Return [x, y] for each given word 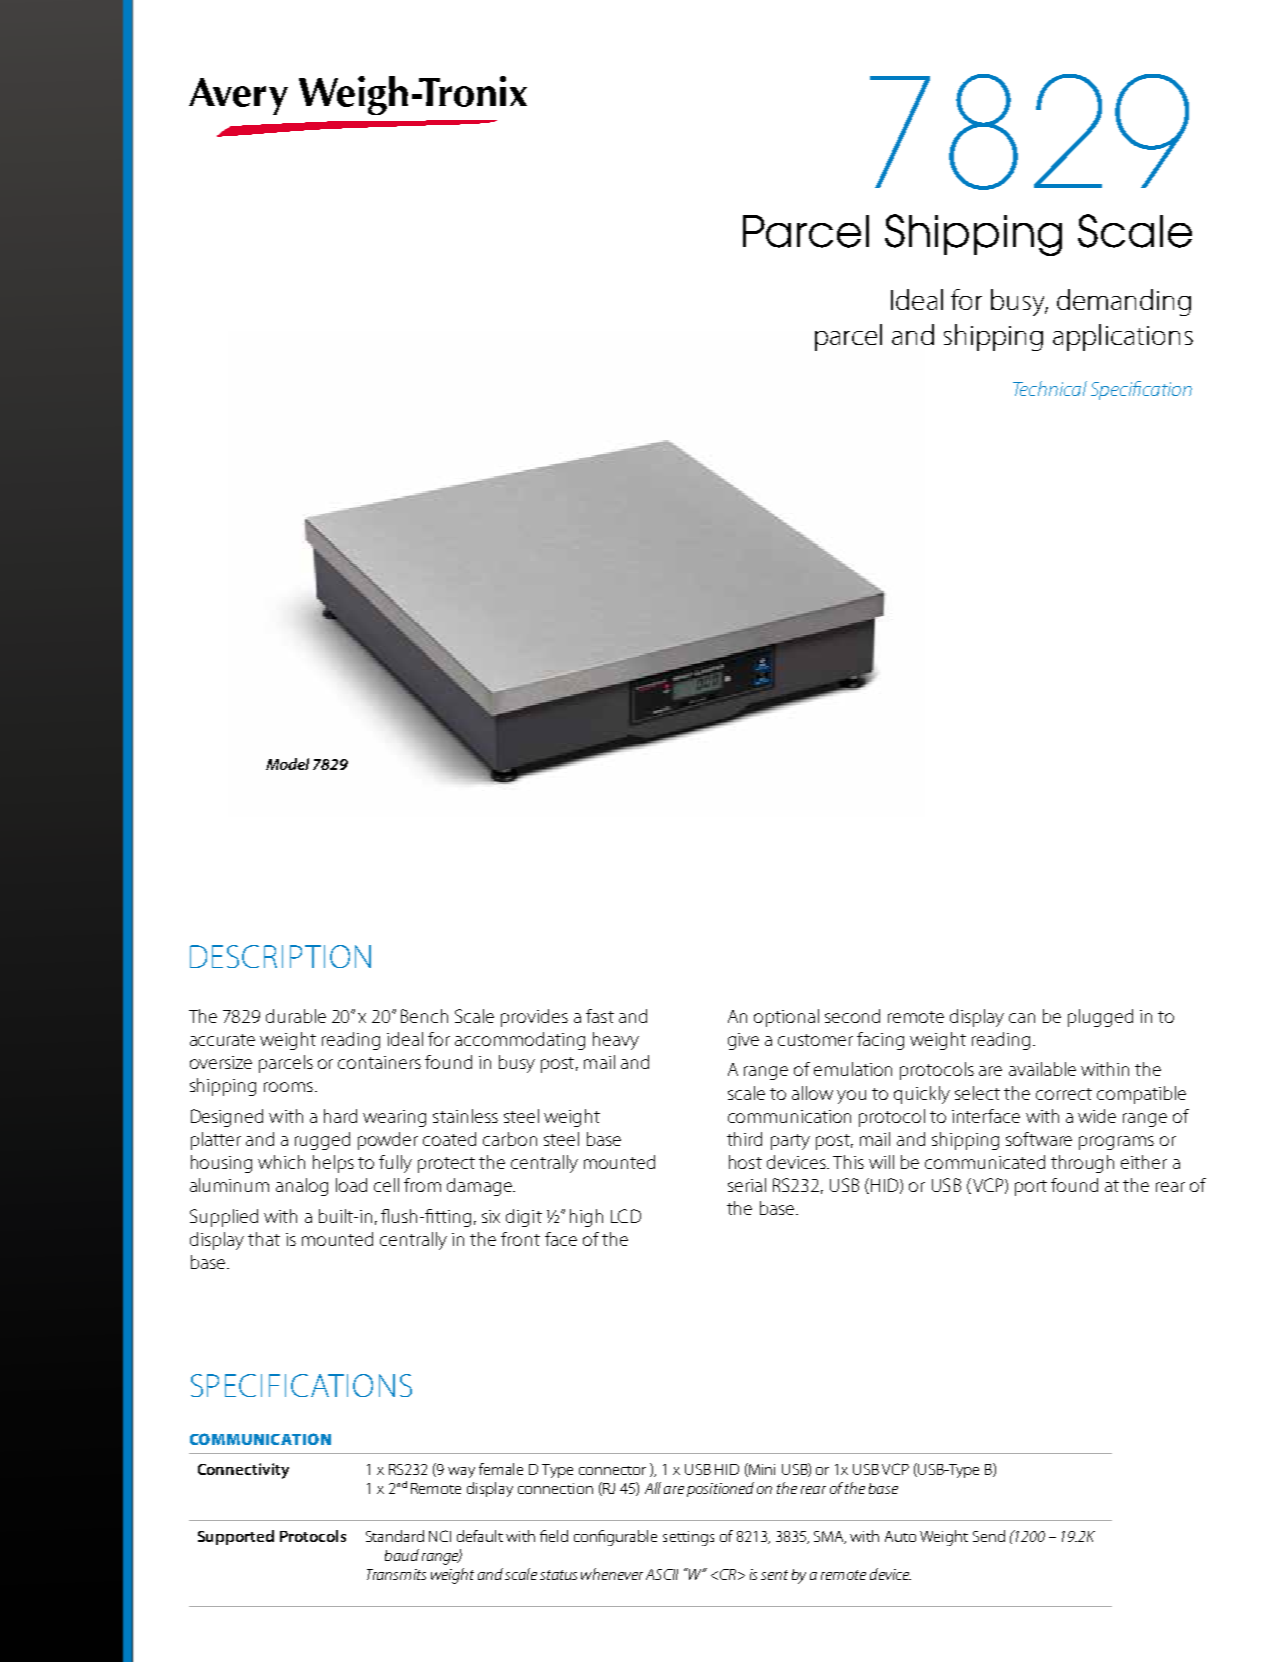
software [1039, 1139]
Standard [395, 1536]
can [1022, 1018]
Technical [1050, 388]
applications [1123, 337]
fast [600, 1016]
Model [287, 764]
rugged [322, 1141]
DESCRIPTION [280, 956]
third [744, 1139]
